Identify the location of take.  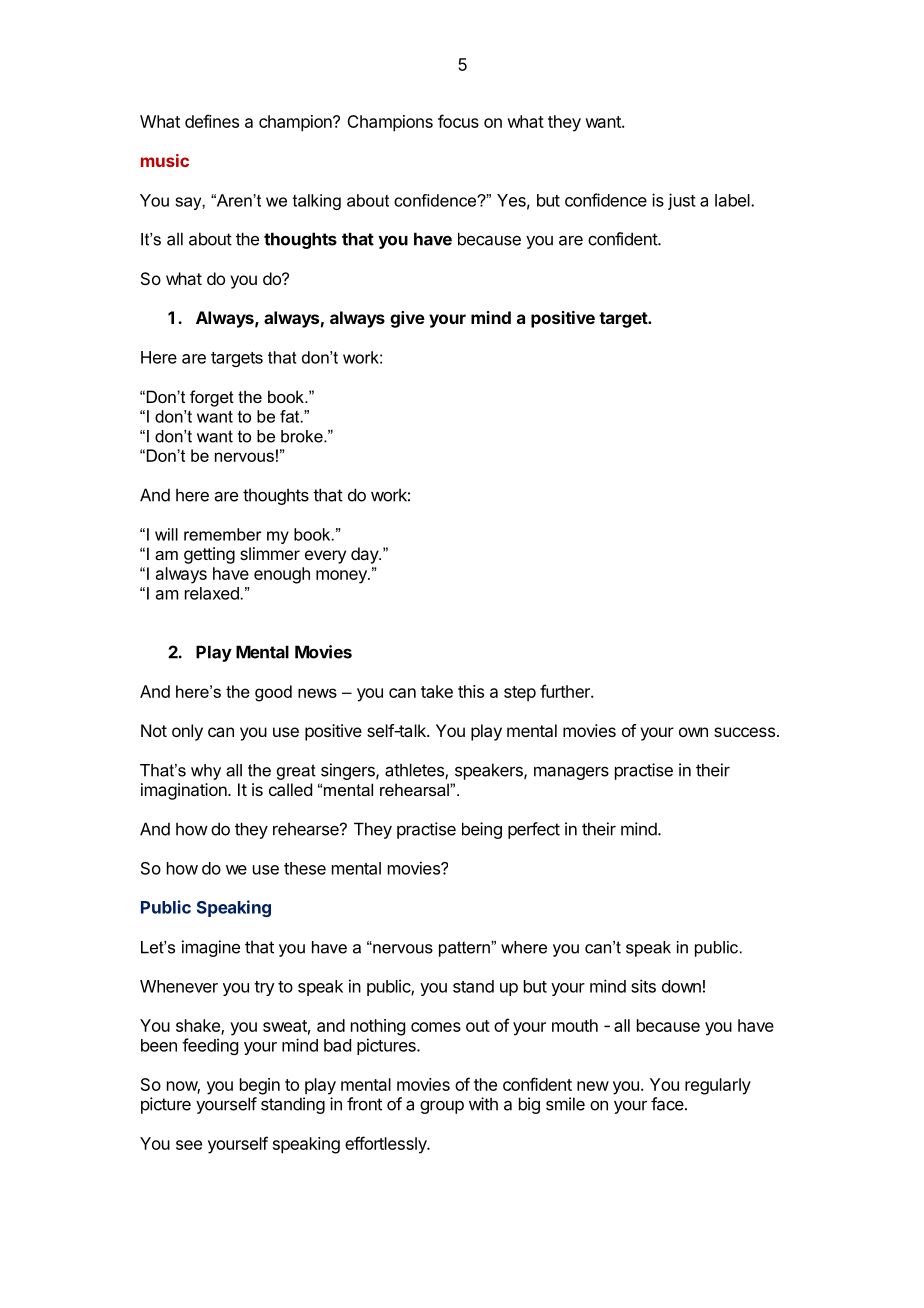
(437, 691).
